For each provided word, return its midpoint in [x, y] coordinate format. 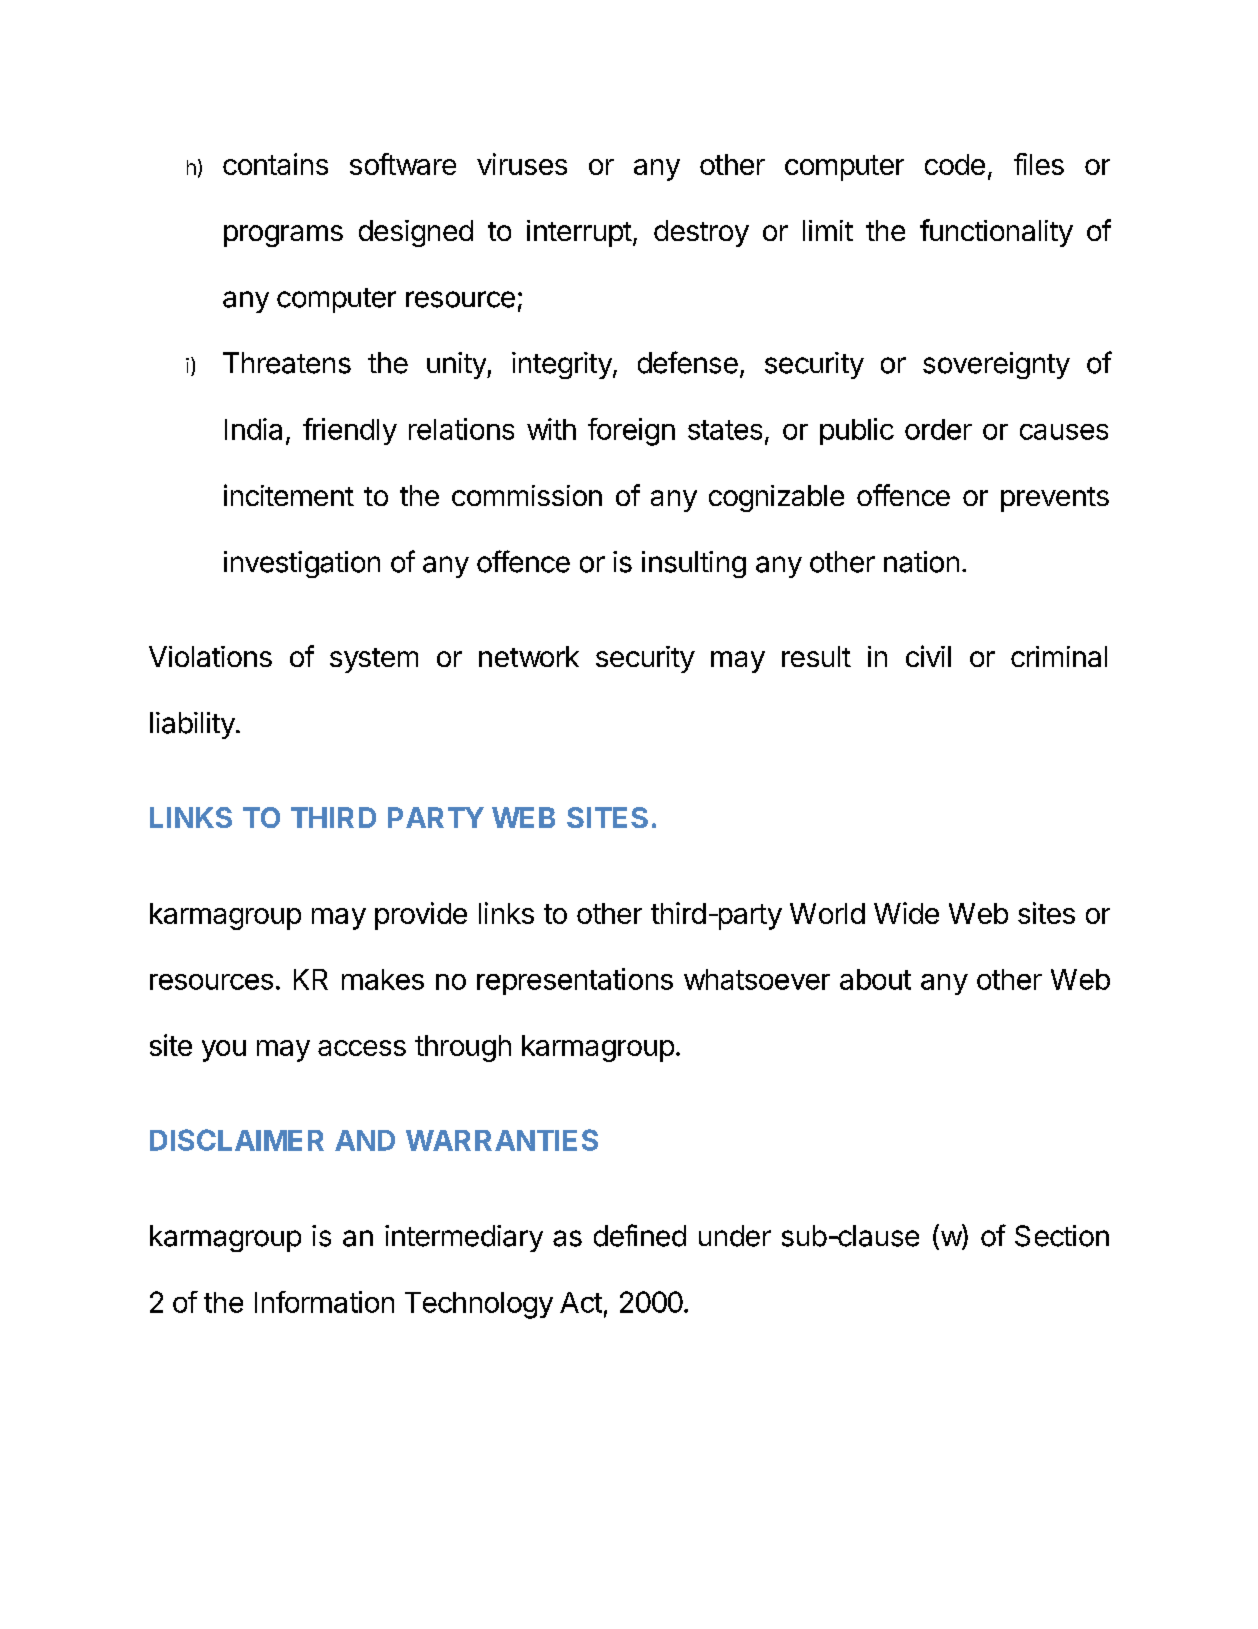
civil [928, 656]
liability [192, 725]
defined [640, 1235]
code [955, 164]
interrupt [579, 233]
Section [1062, 1236]
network [529, 656]
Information [324, 1302]
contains [275, 164]
